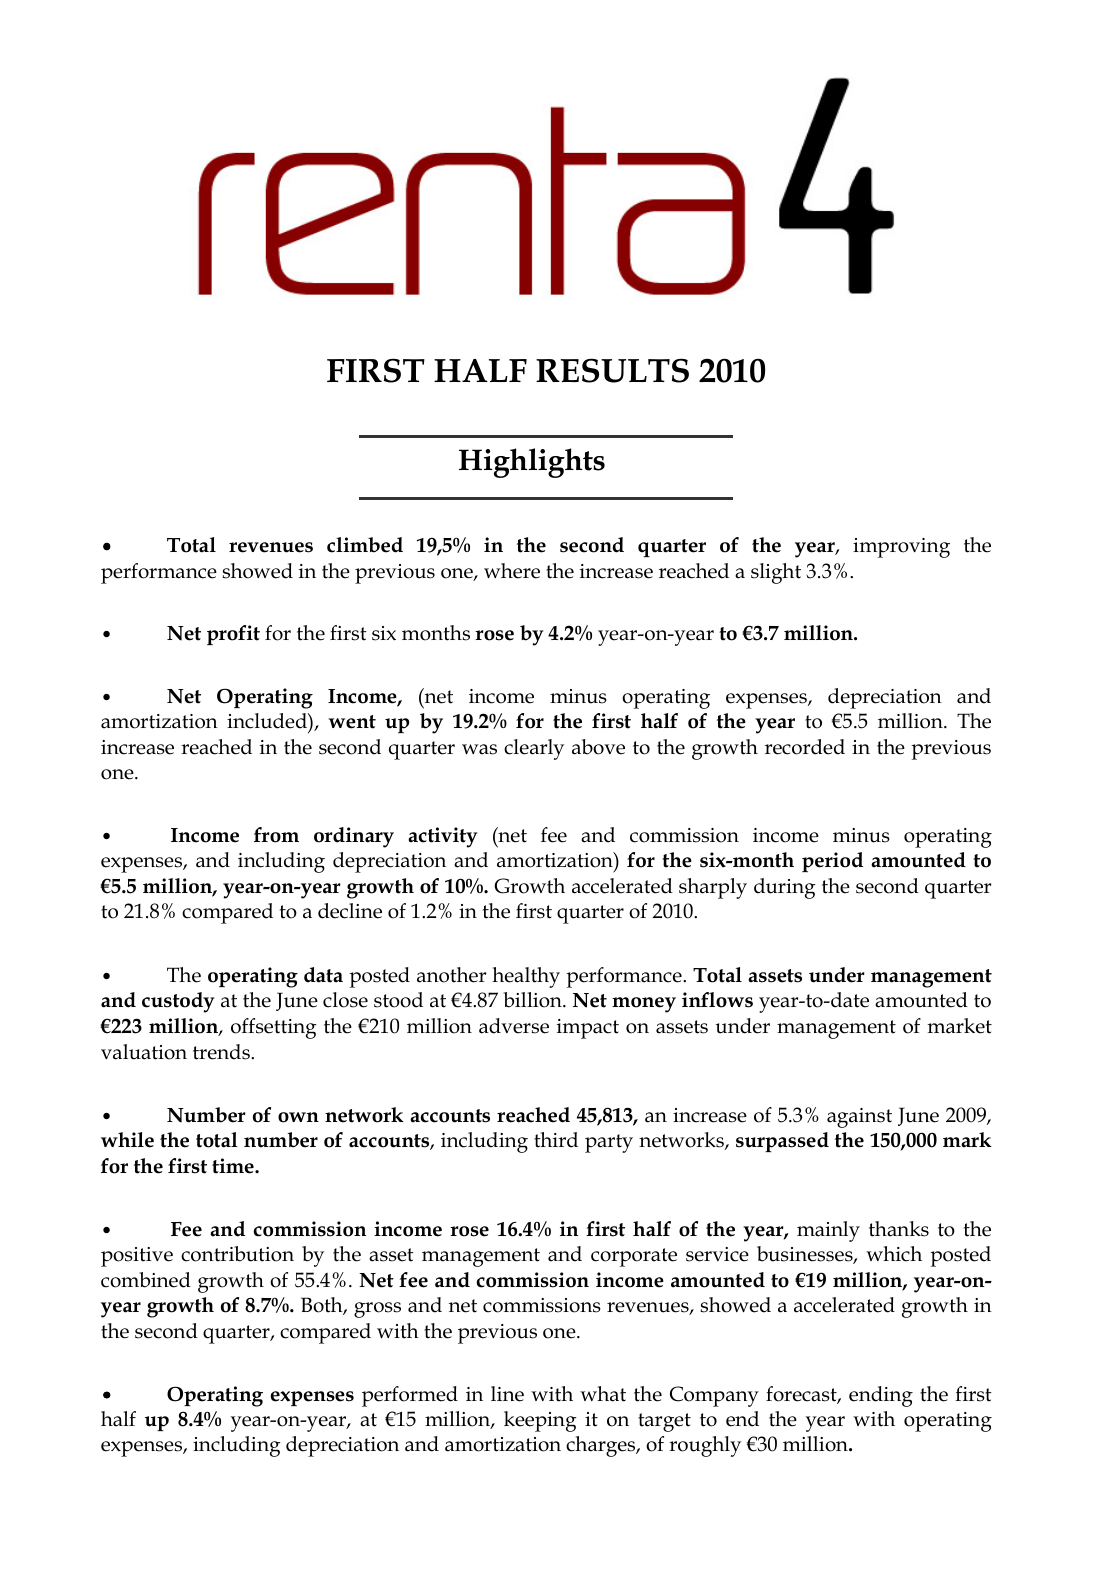 This document has width=1111, height=1572. I want to click on healthy, so click(526, 977).
